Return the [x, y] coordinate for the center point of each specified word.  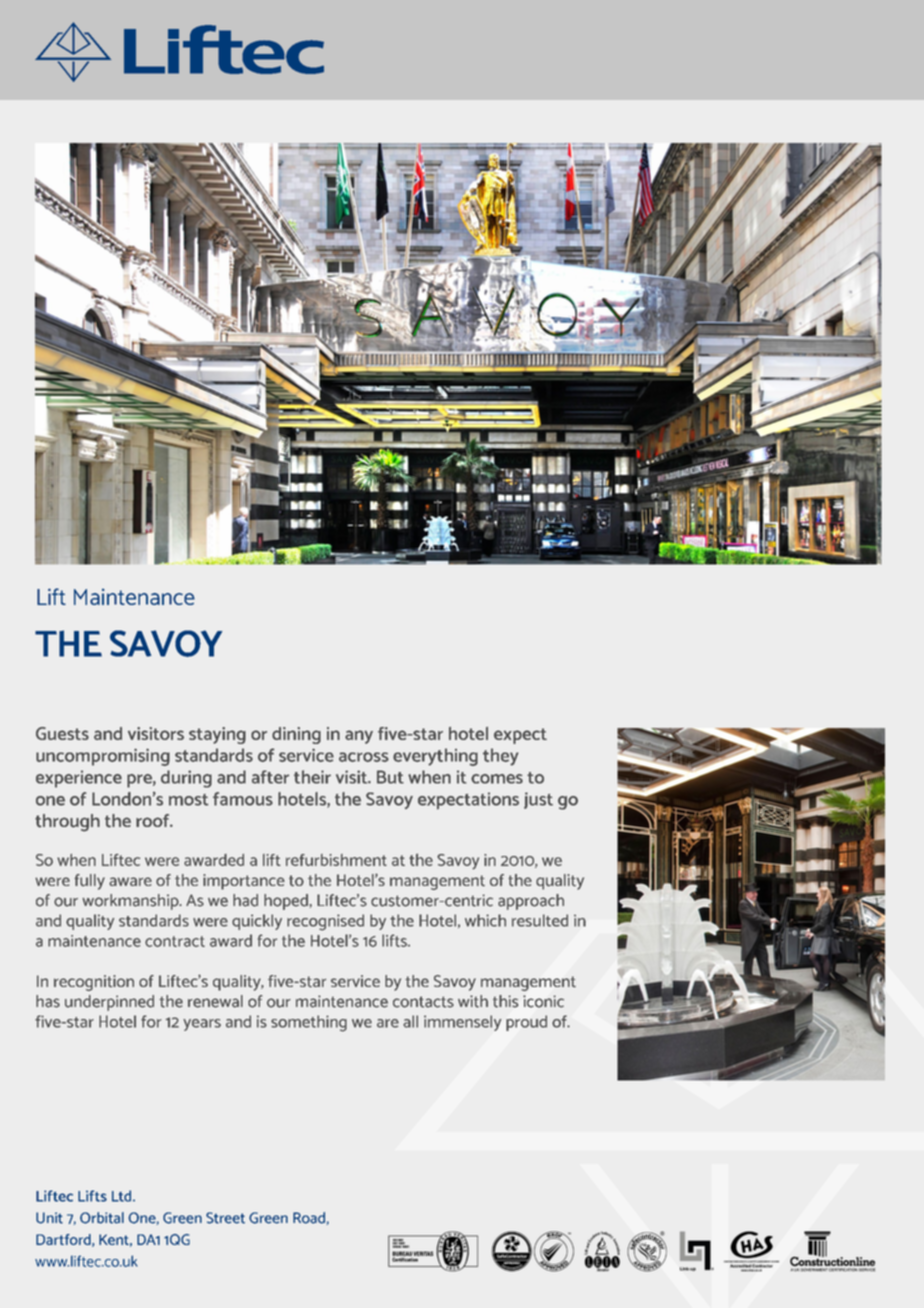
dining [296, 735]
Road [310, 1218]
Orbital [102, 1218]
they [501, 757]
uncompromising [103, 757]
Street [225, 1218]
